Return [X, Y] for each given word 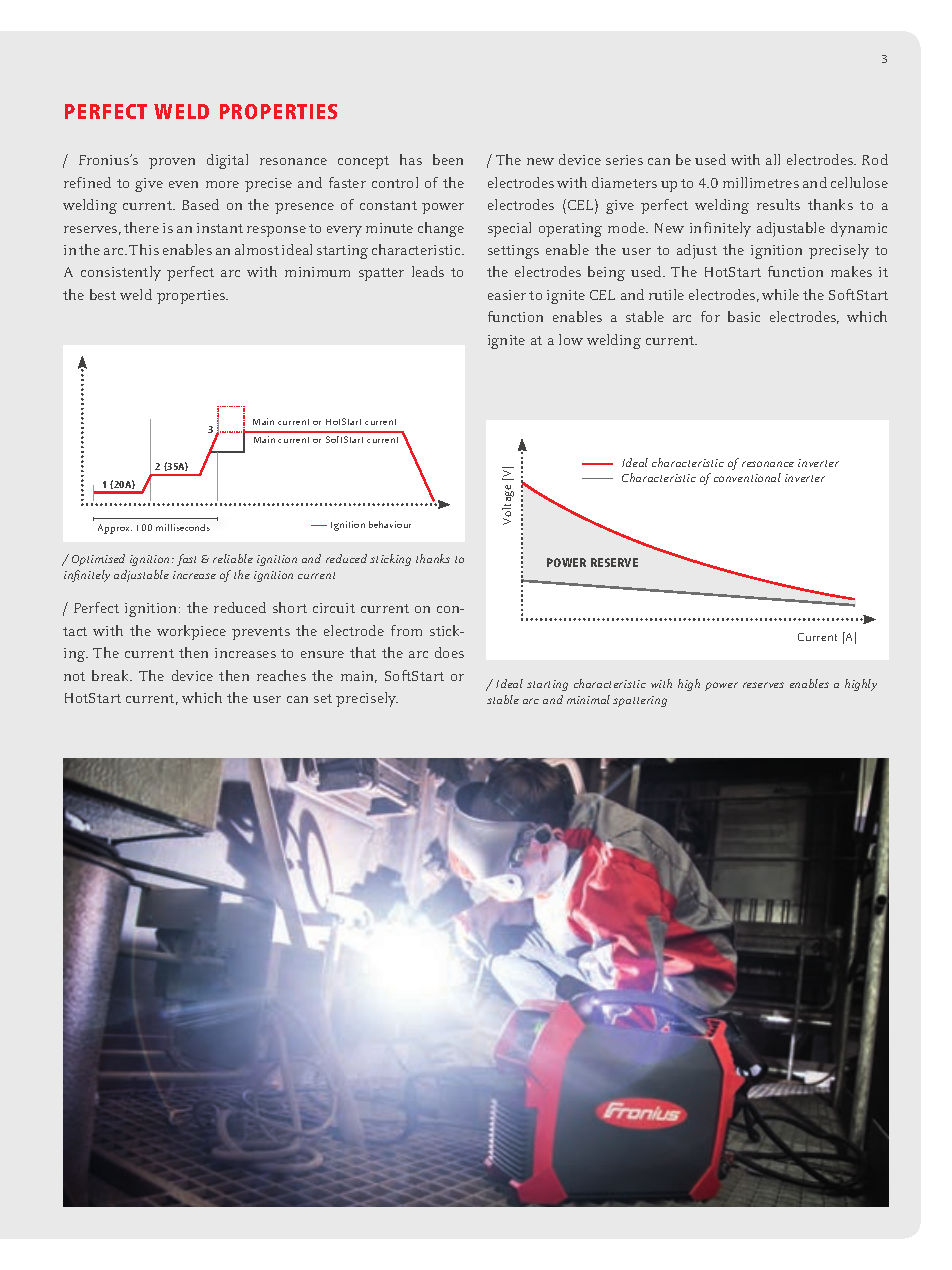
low [571, 339]
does [449, 652]
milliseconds [183, 527]
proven [172, 163]
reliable [233, 558]
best [103, 294]
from [406, 630]
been [448, 159]
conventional [747, 477]
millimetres [761, 182]
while [780, 294]
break [112, 675]
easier [507, 295]
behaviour [390, 524]
